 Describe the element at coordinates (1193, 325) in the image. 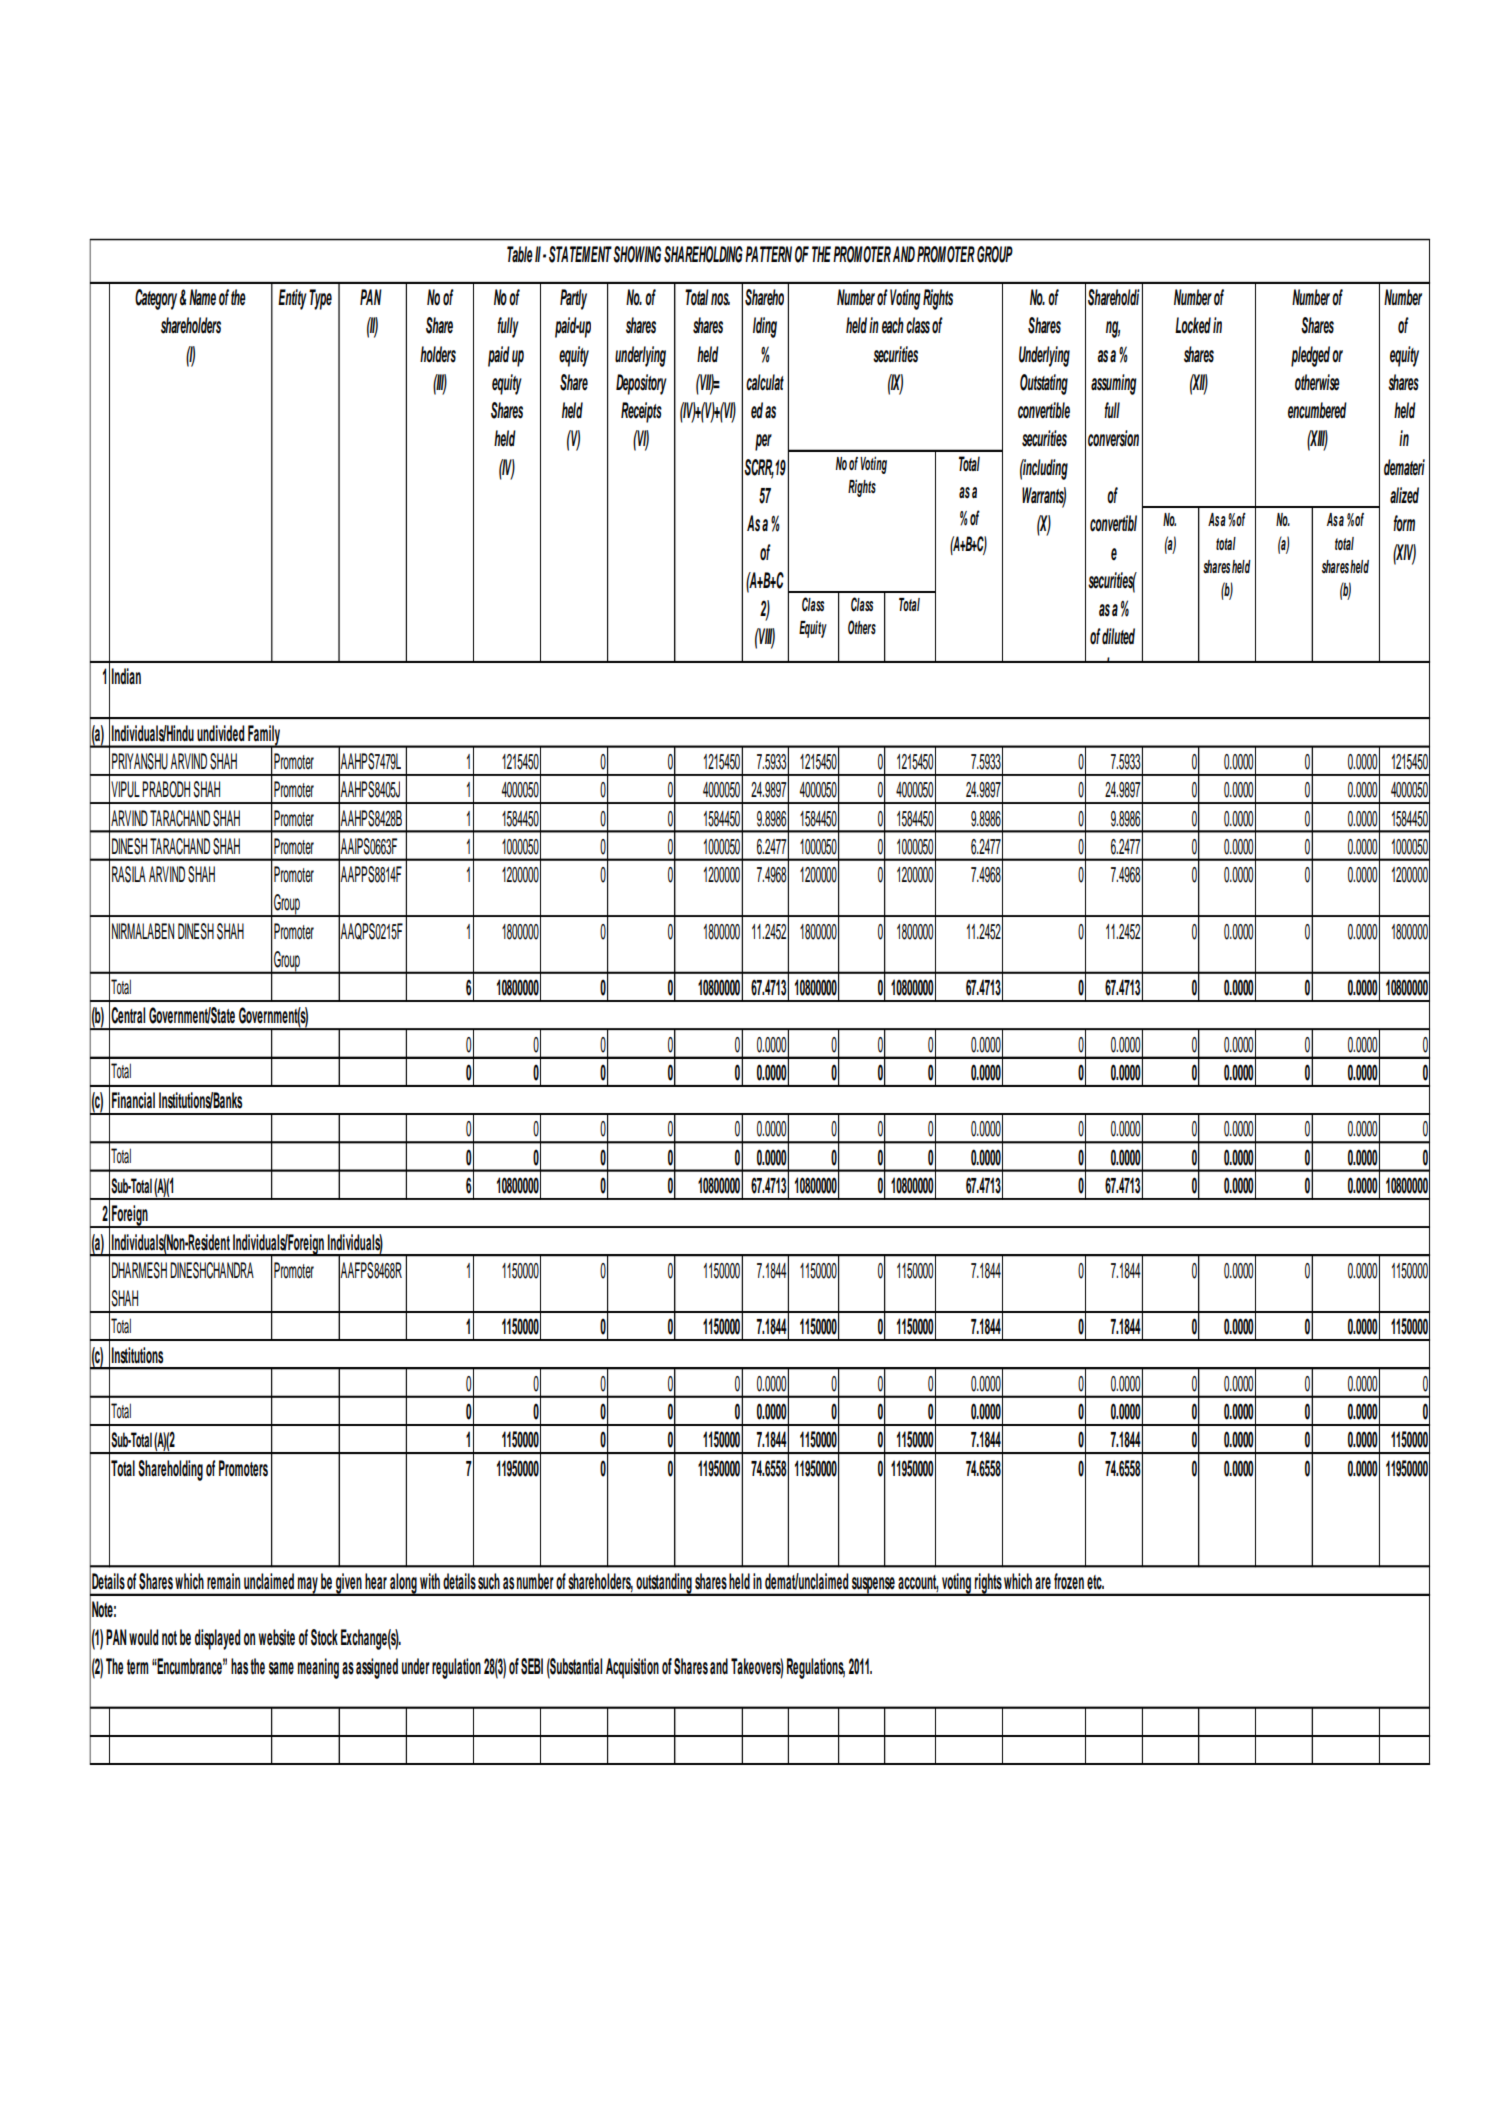

I see `Locked` at that location.
